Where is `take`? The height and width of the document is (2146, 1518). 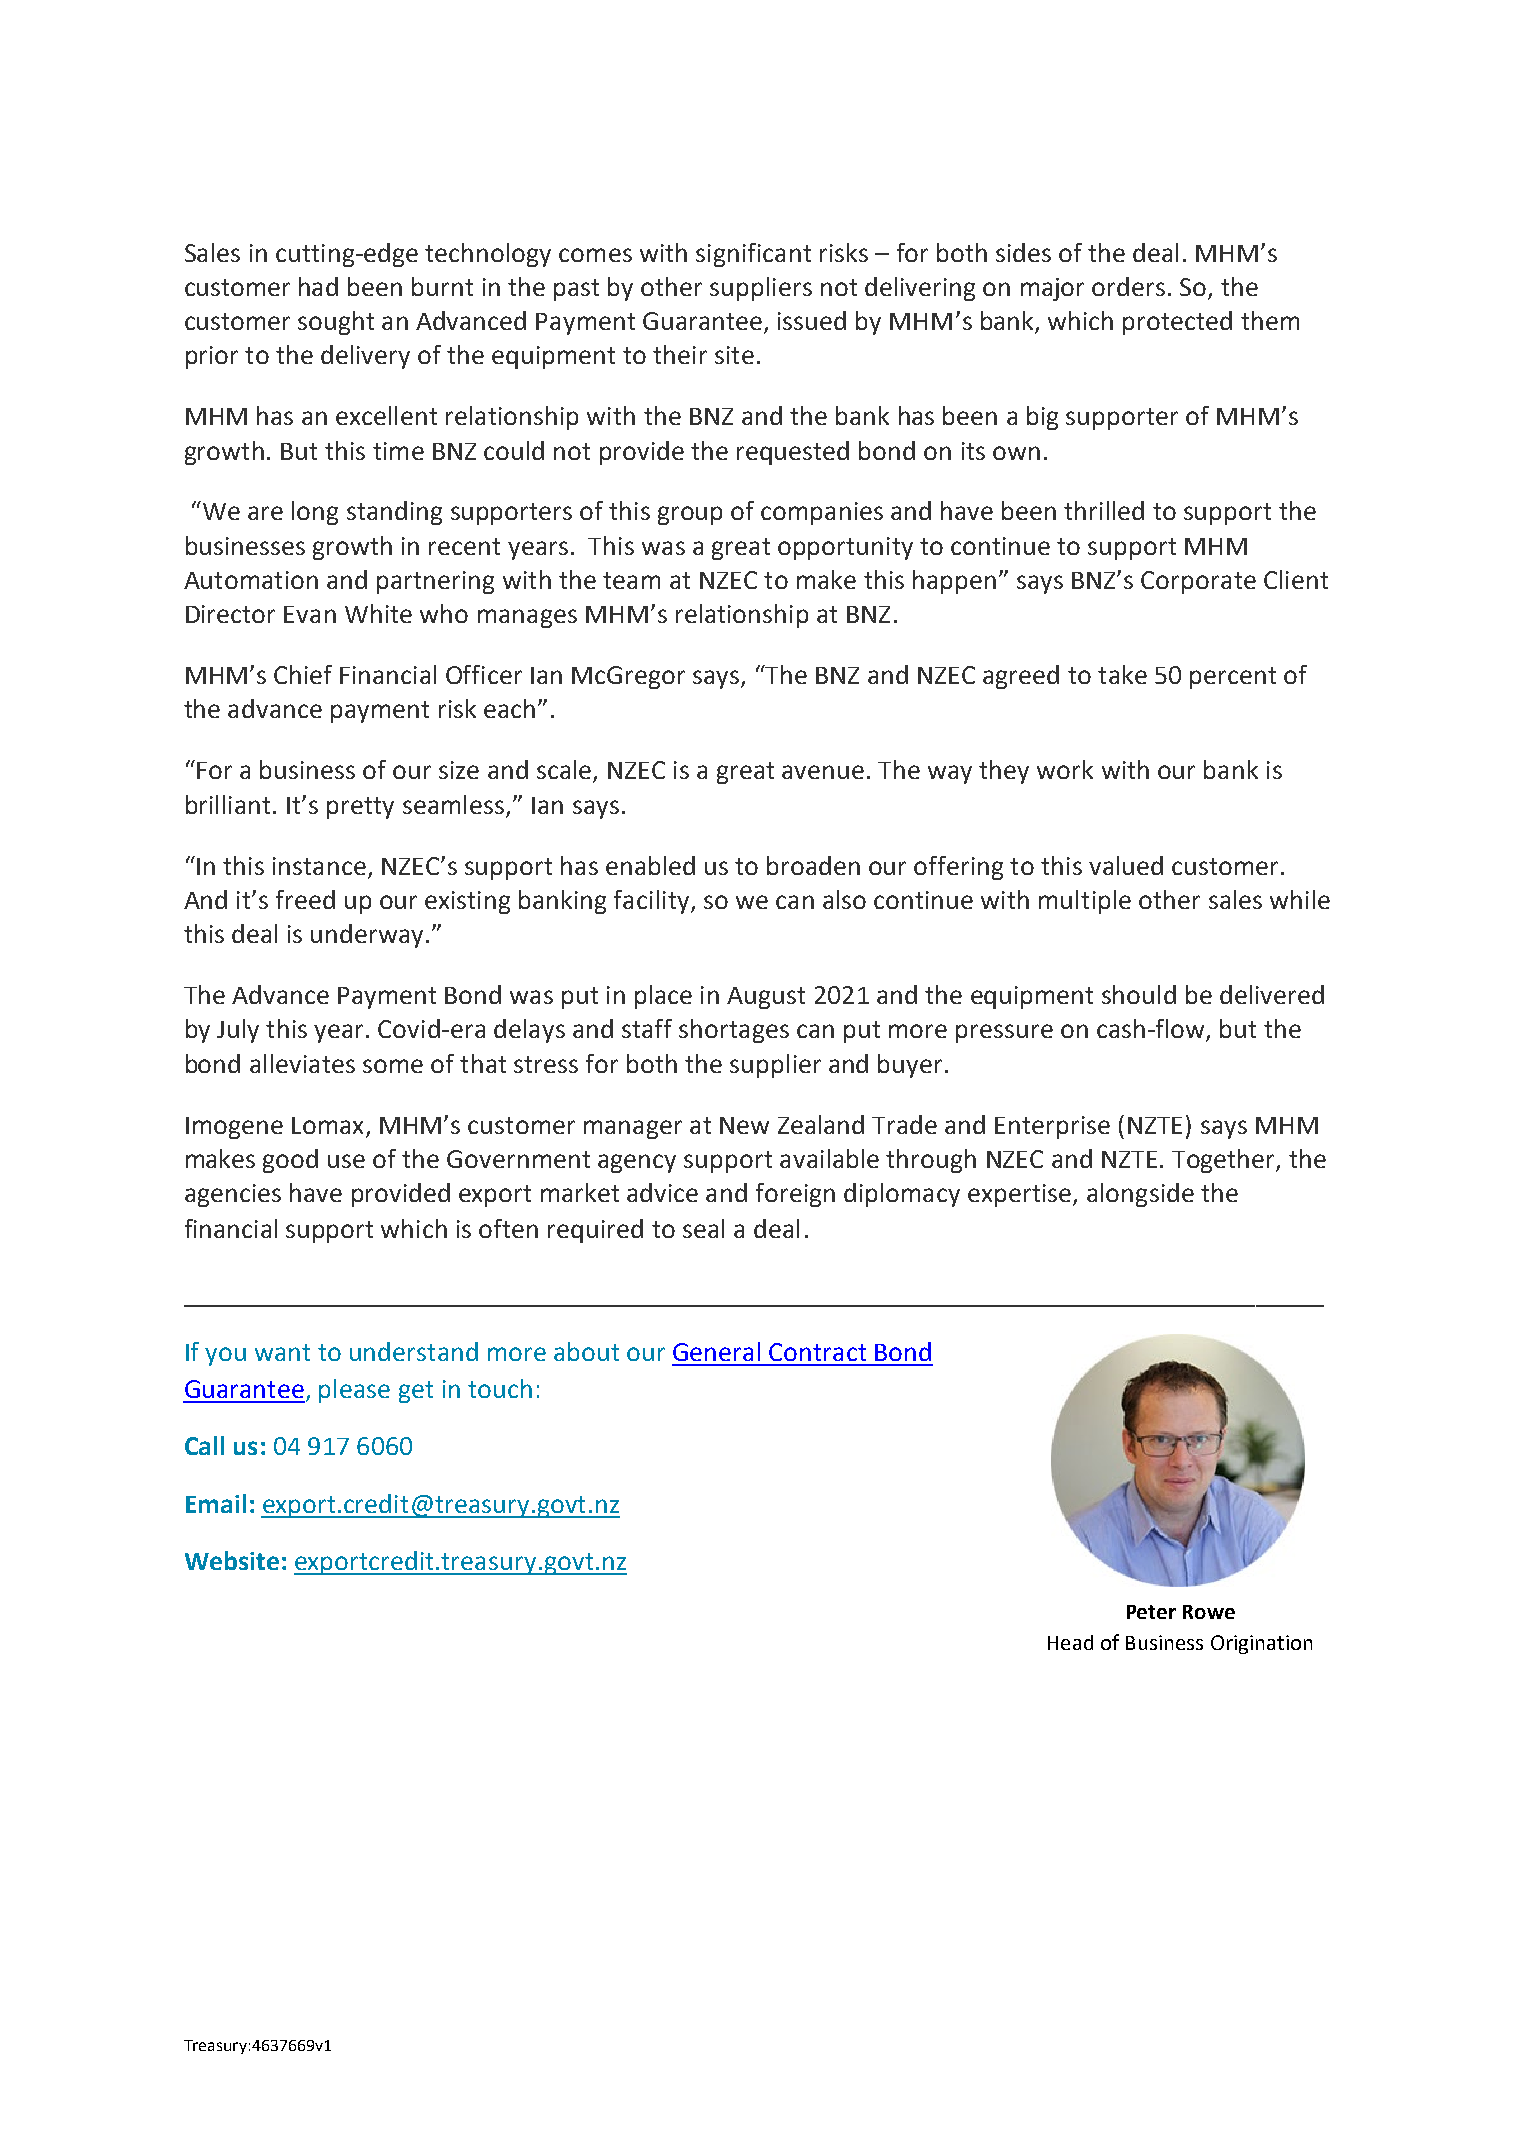 take is located at coordinates (1122, 674).
